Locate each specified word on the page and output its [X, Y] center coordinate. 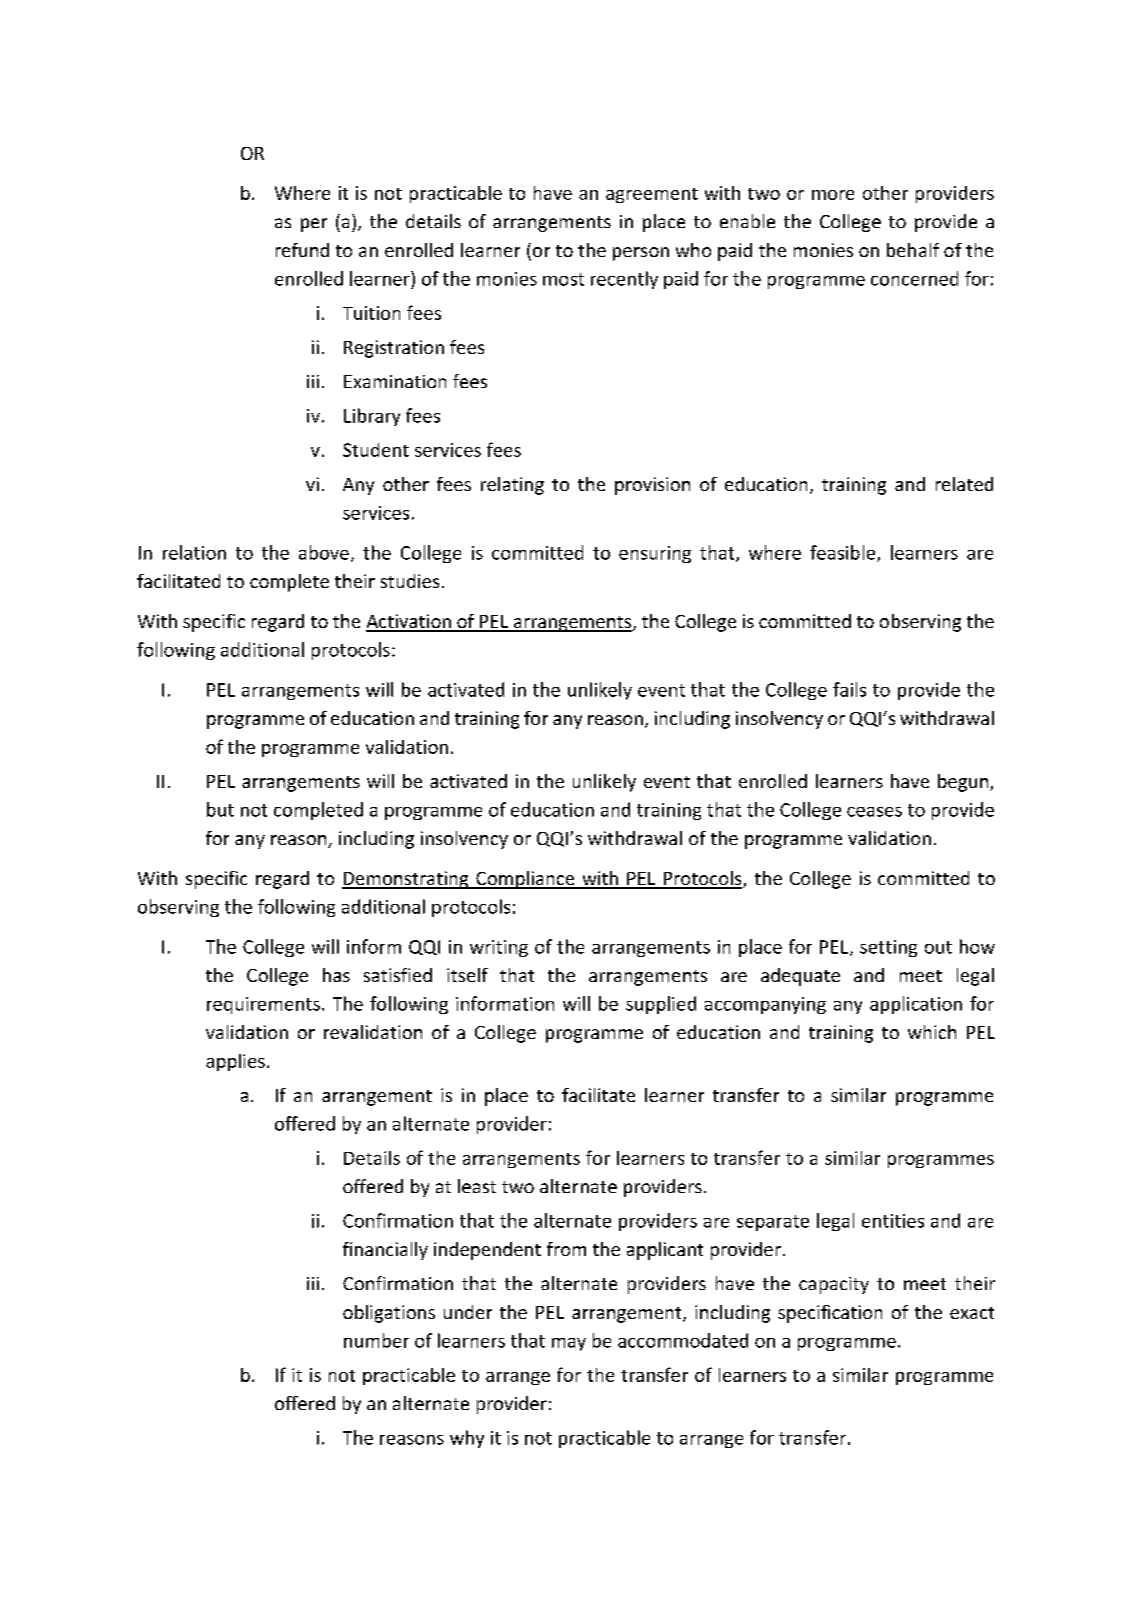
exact [972, 1313]
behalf [913, 250]
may [569, 1344]
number [376, 1340]
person [641, 254]
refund [302, 250]
